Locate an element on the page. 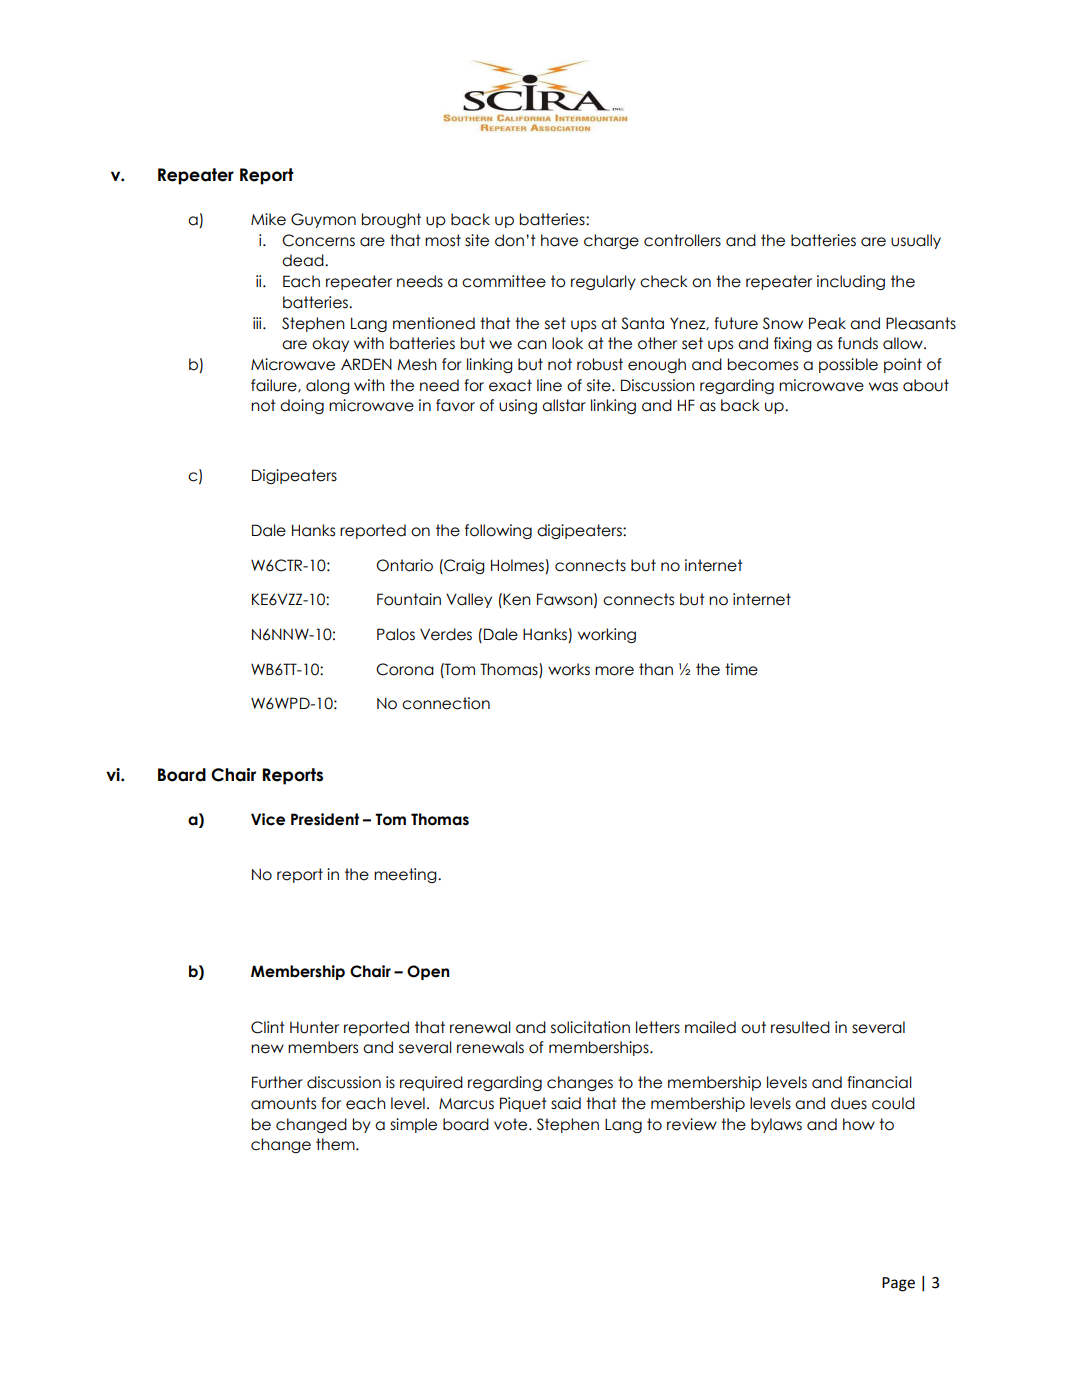  meeting is located at coordinates (406, 875).
